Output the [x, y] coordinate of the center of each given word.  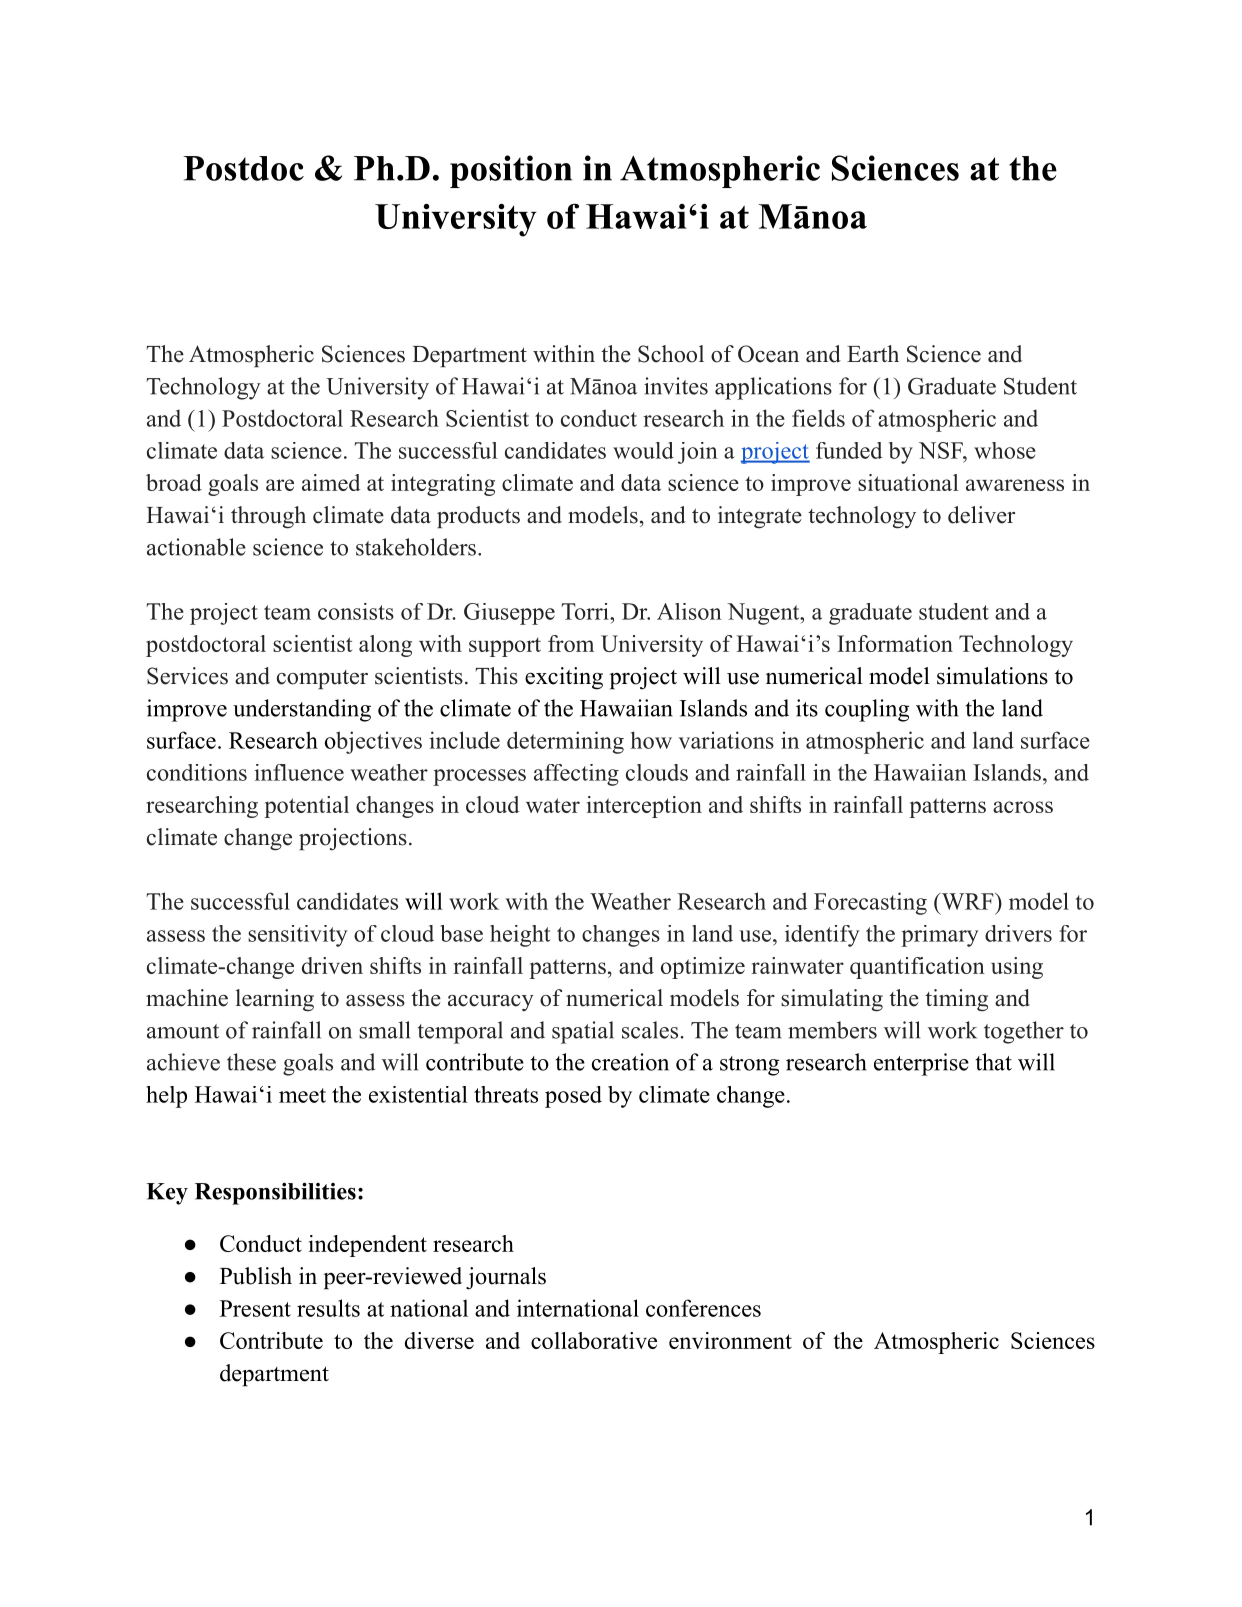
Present [255, 1308]
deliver [981, 515]
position [511, 171]
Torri [586, 611]
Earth [873, 353]
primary [939, 936]
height [520, 936]
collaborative [594, 1340]
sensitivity [297, 936]
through [268, 517]
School [671, 354]
